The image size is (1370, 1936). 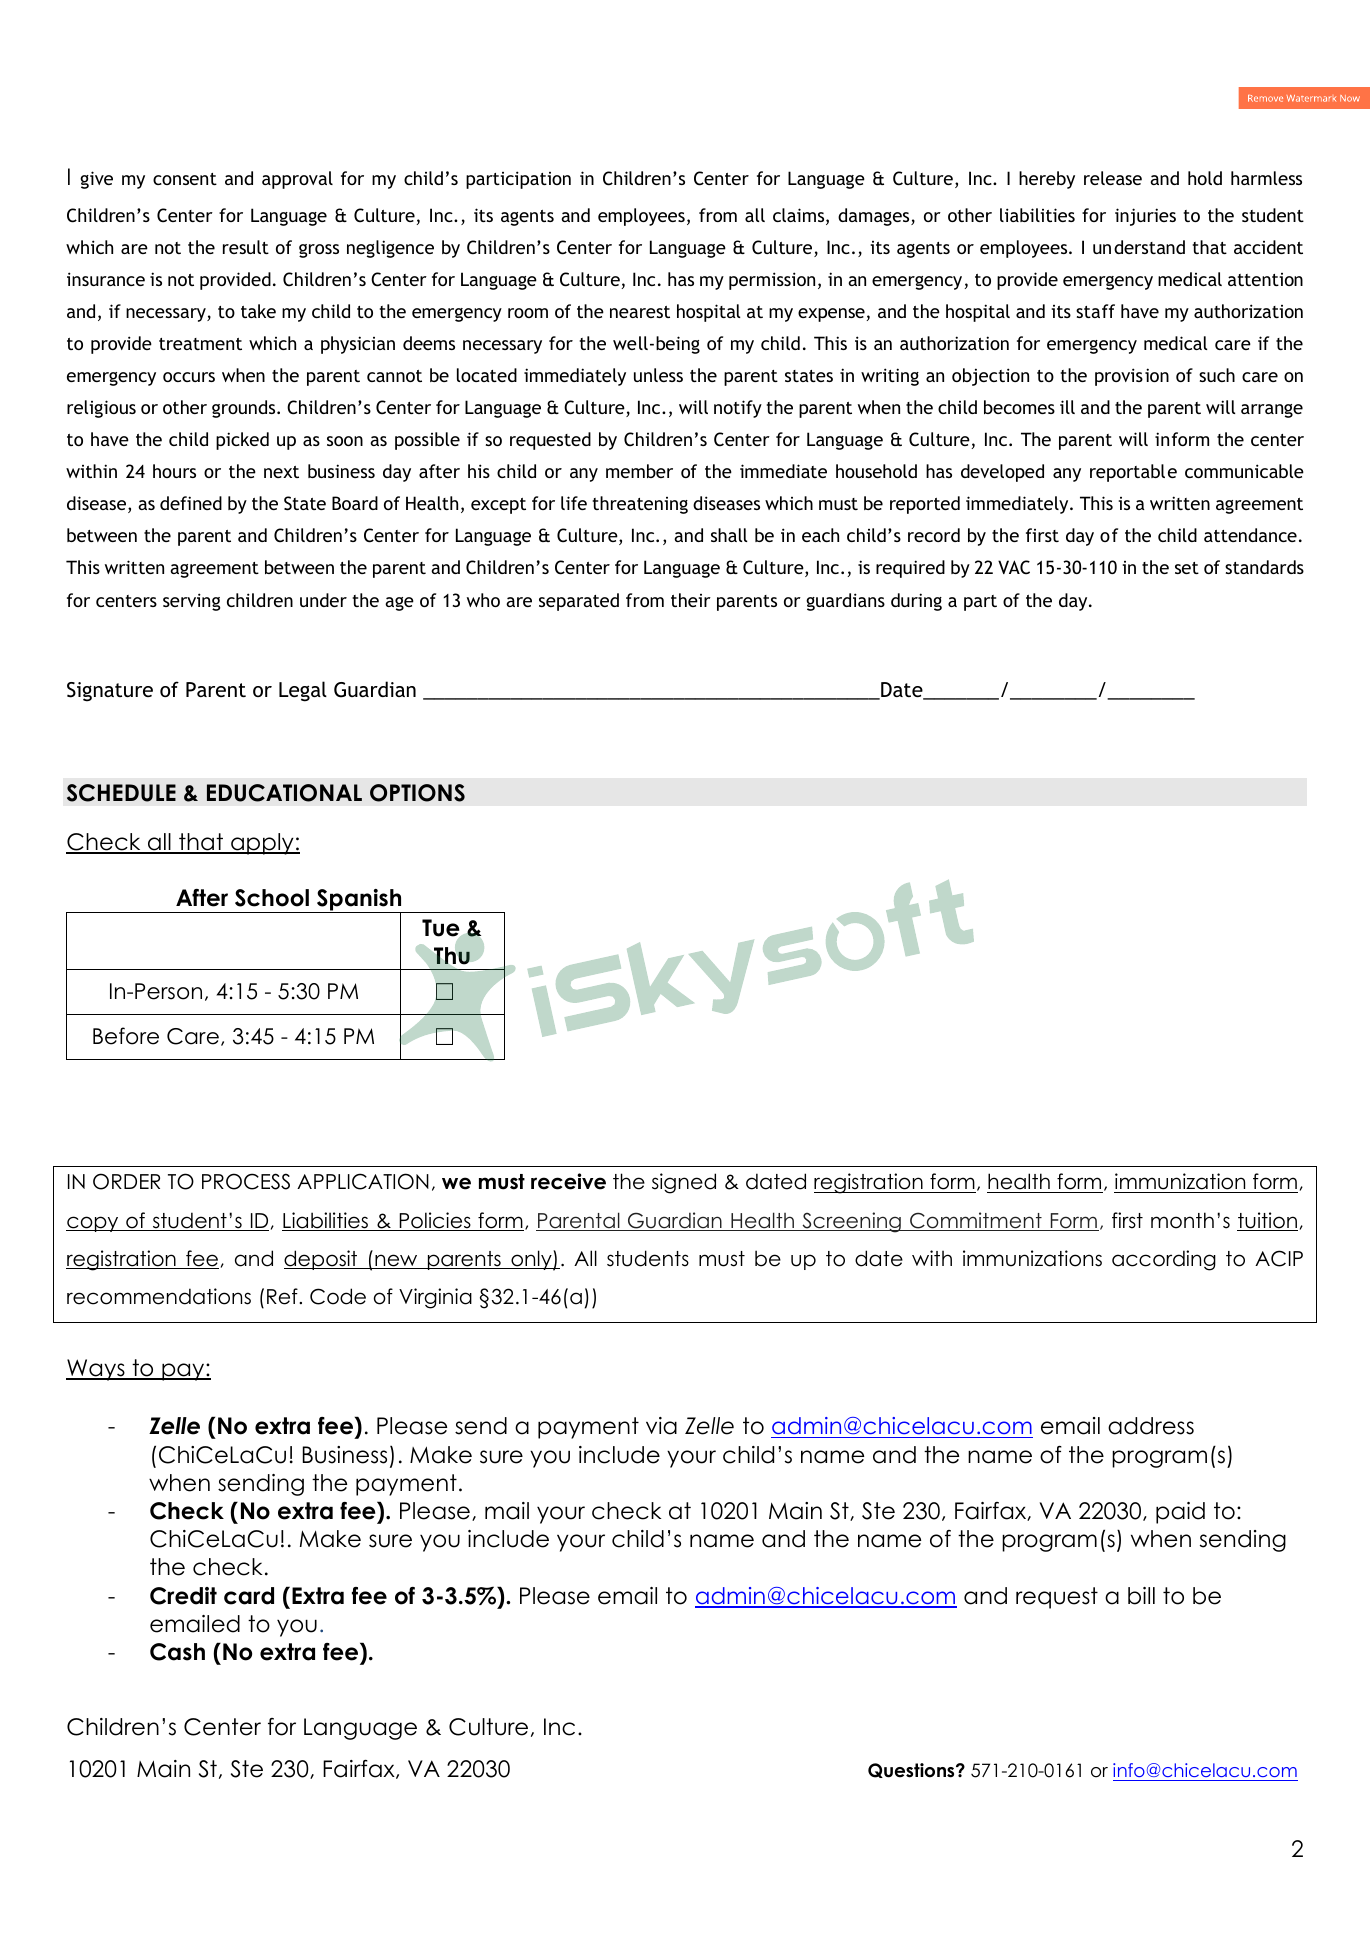 I want to click on tuition, so click(x=1267, y=1221).
